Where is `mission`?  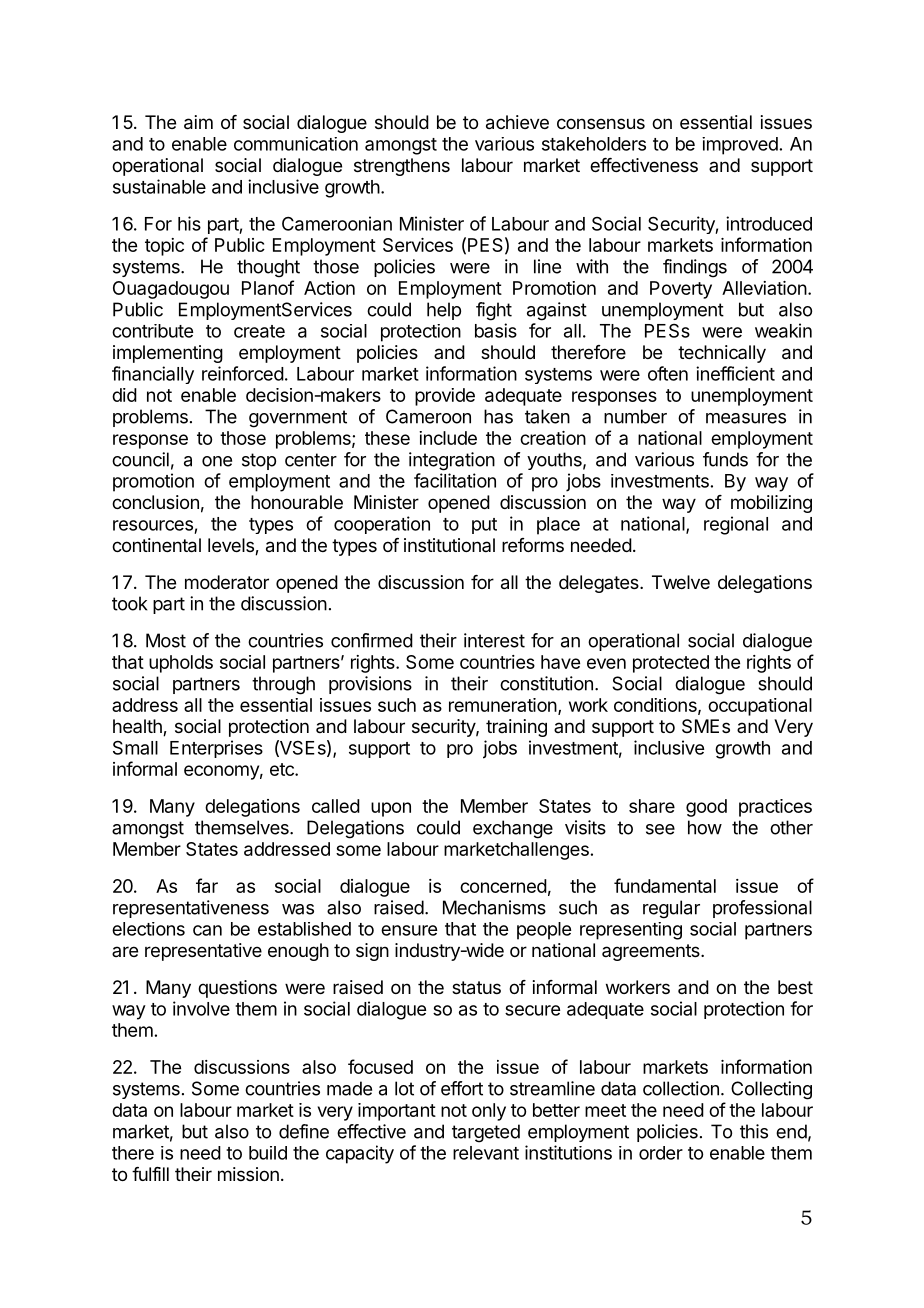
mission is located at coordinates (248, 1174).
